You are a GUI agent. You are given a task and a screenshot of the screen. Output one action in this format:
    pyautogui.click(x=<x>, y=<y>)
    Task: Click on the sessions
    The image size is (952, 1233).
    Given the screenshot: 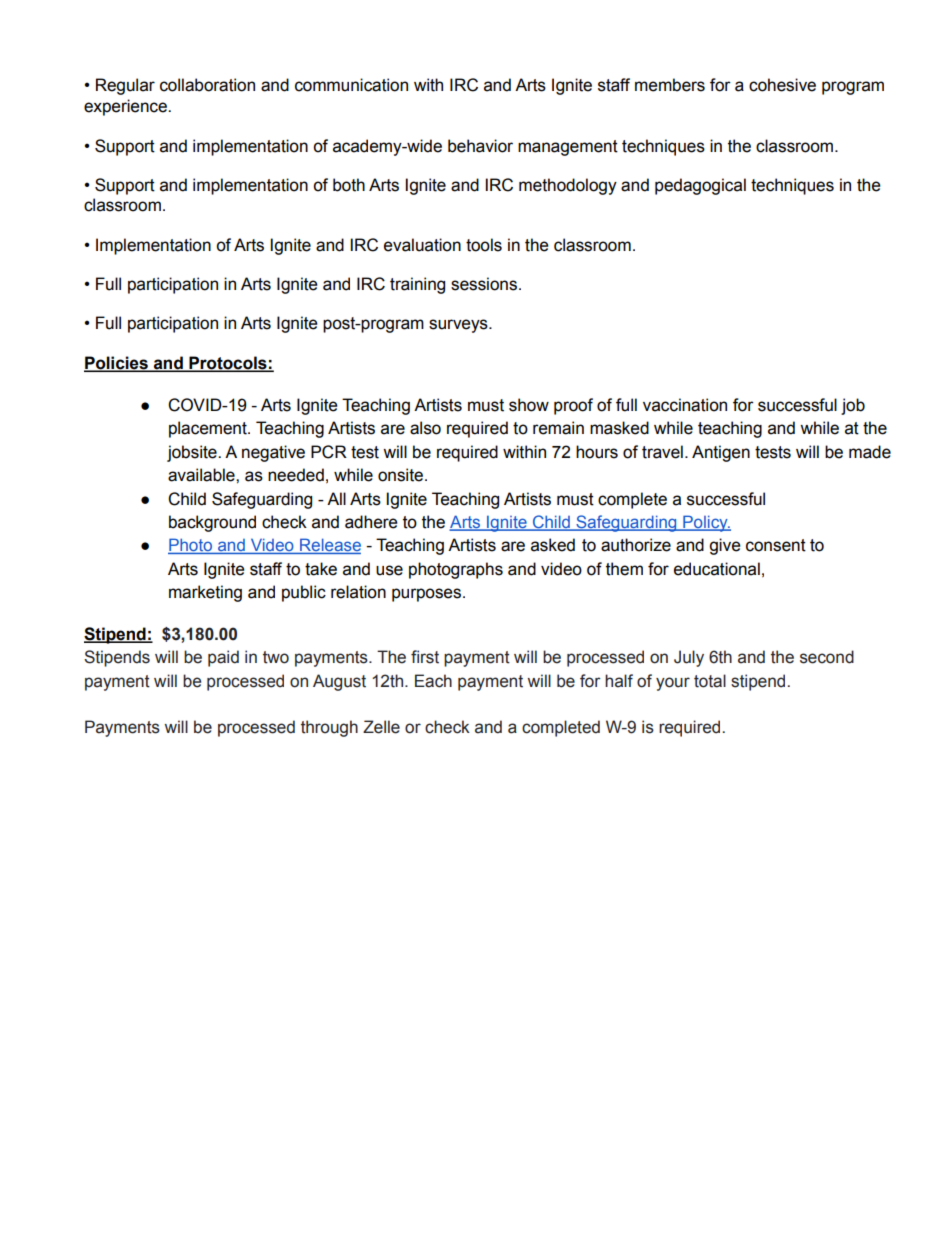 What is the action you would take?
    pyautogui.click(x=484, y=284)
